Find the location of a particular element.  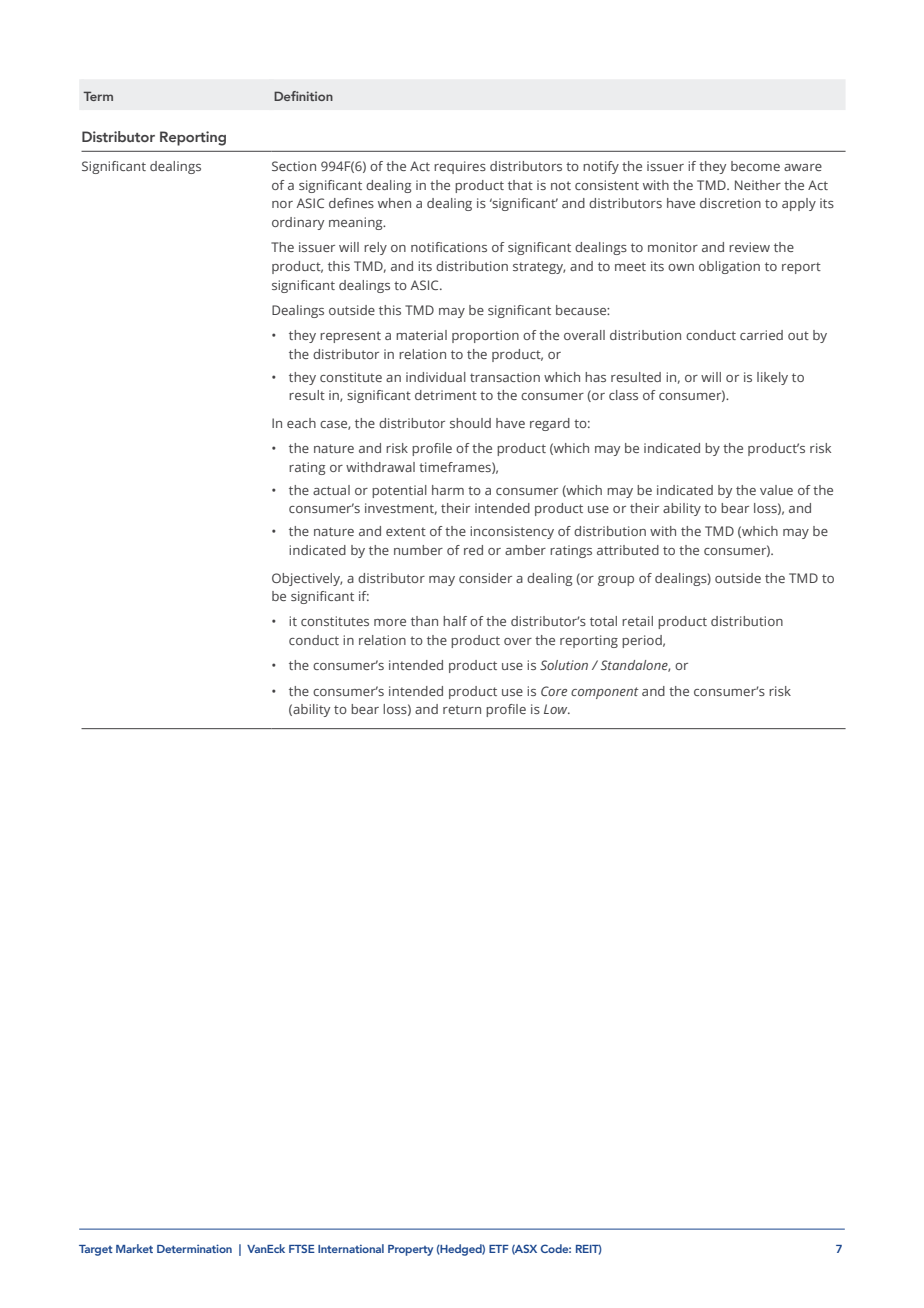

return is located at coordinates (462, 709).
